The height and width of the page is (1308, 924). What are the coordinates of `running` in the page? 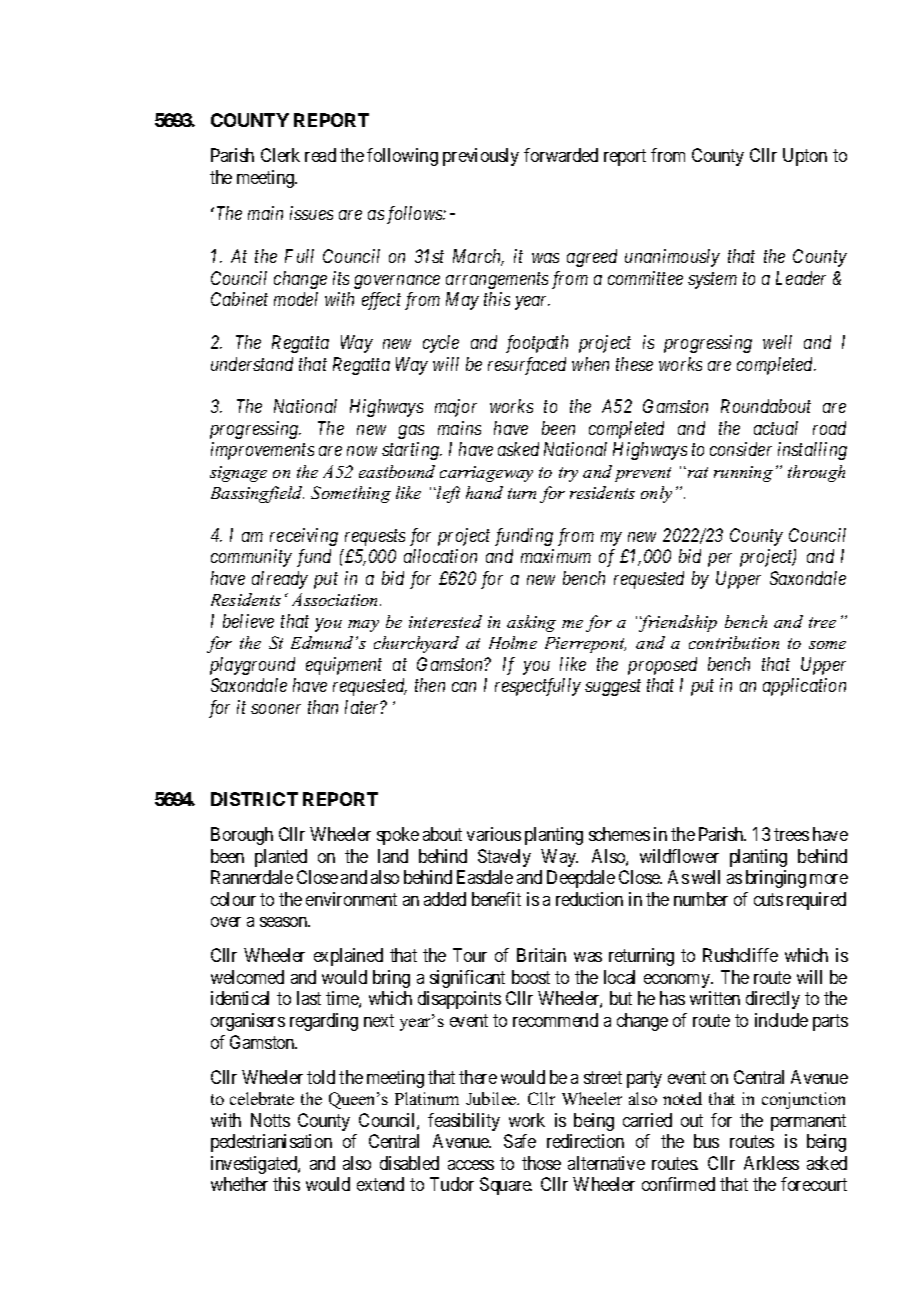 It's located at (743, 474).
